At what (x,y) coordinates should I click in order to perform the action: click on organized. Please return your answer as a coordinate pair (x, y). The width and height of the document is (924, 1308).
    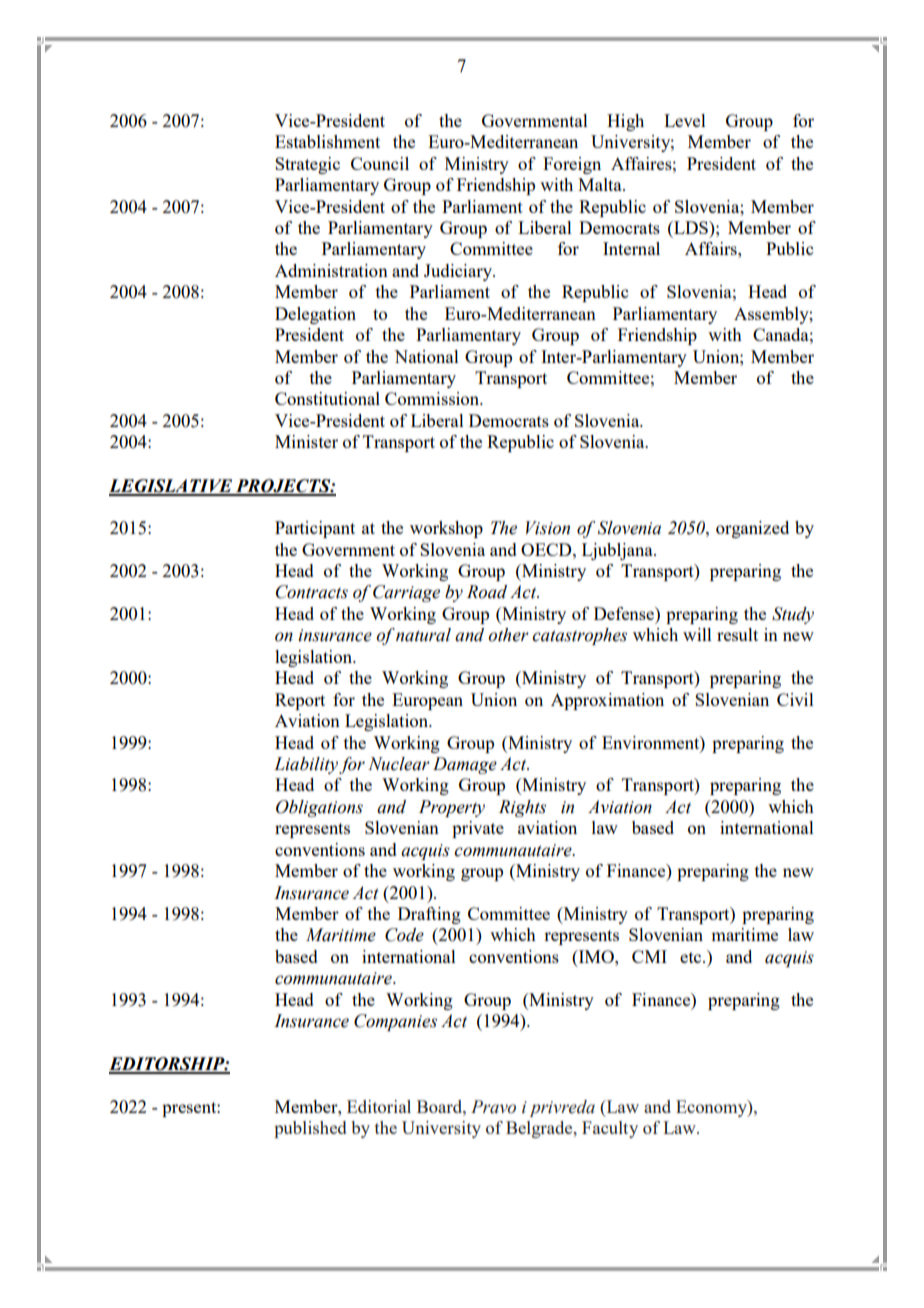
    Looking at the image, I should click on (752, 529).
